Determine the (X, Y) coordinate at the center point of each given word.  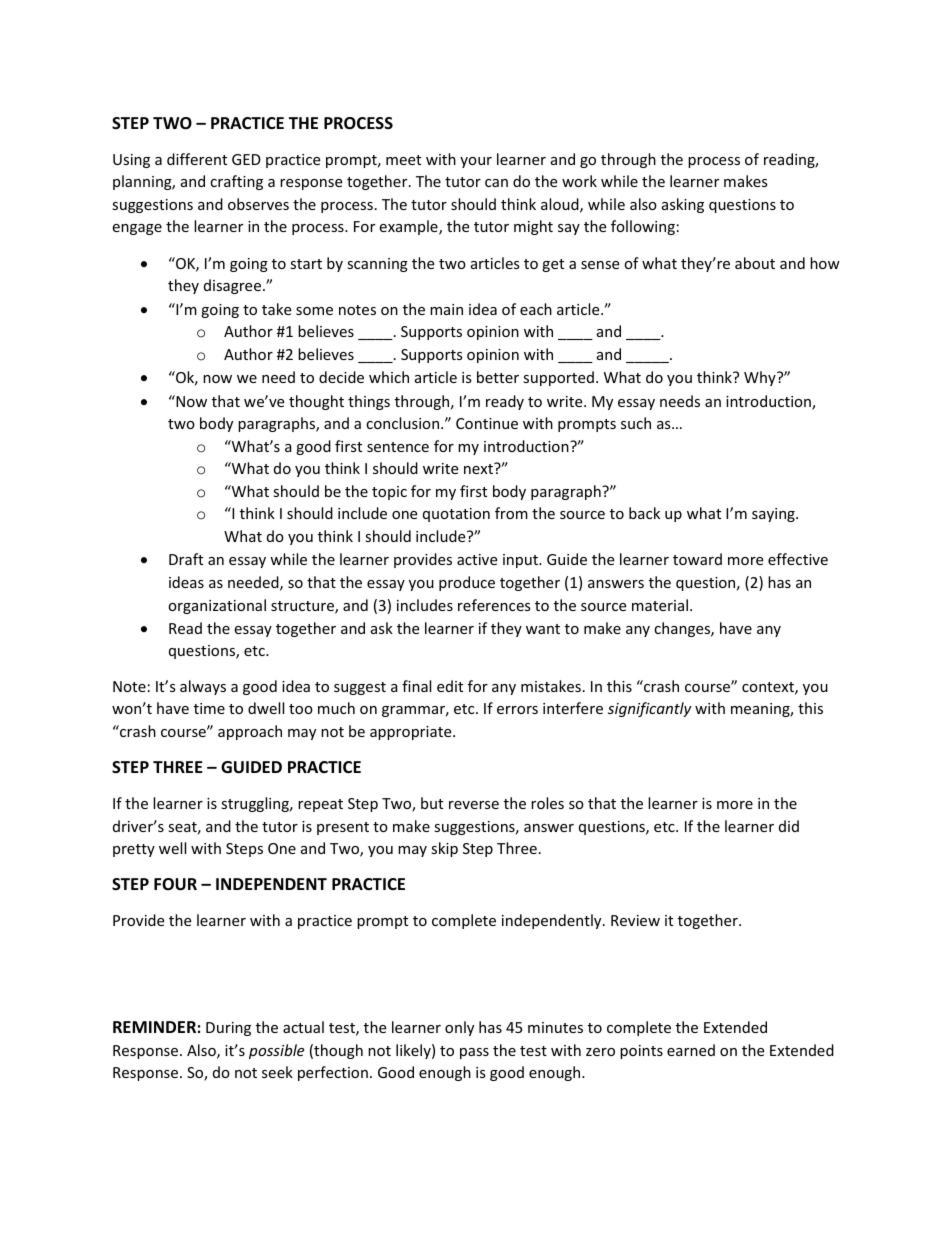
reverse (474, 805)
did (789, 826)
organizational (217, 606)
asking (683, 205)
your (476, 162)
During (228, 1029)
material (660, 605)
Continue (487, 423)
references (494, 605)
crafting (236, 182)
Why (761, 378)
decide (341, 377)
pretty (134, 850)
